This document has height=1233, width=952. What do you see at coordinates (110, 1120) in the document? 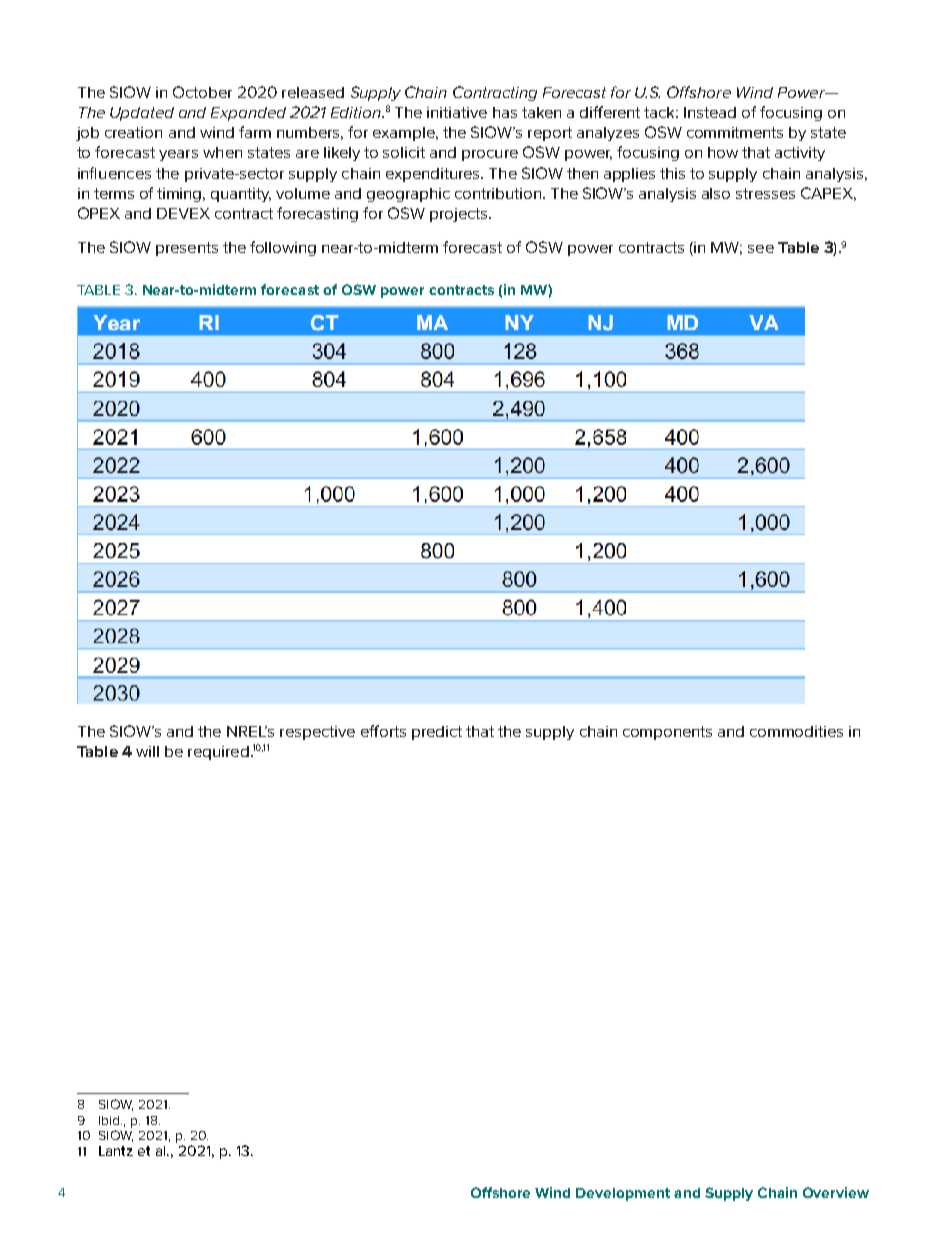
I see `Ibid` at bounding box center [110, 1120].
